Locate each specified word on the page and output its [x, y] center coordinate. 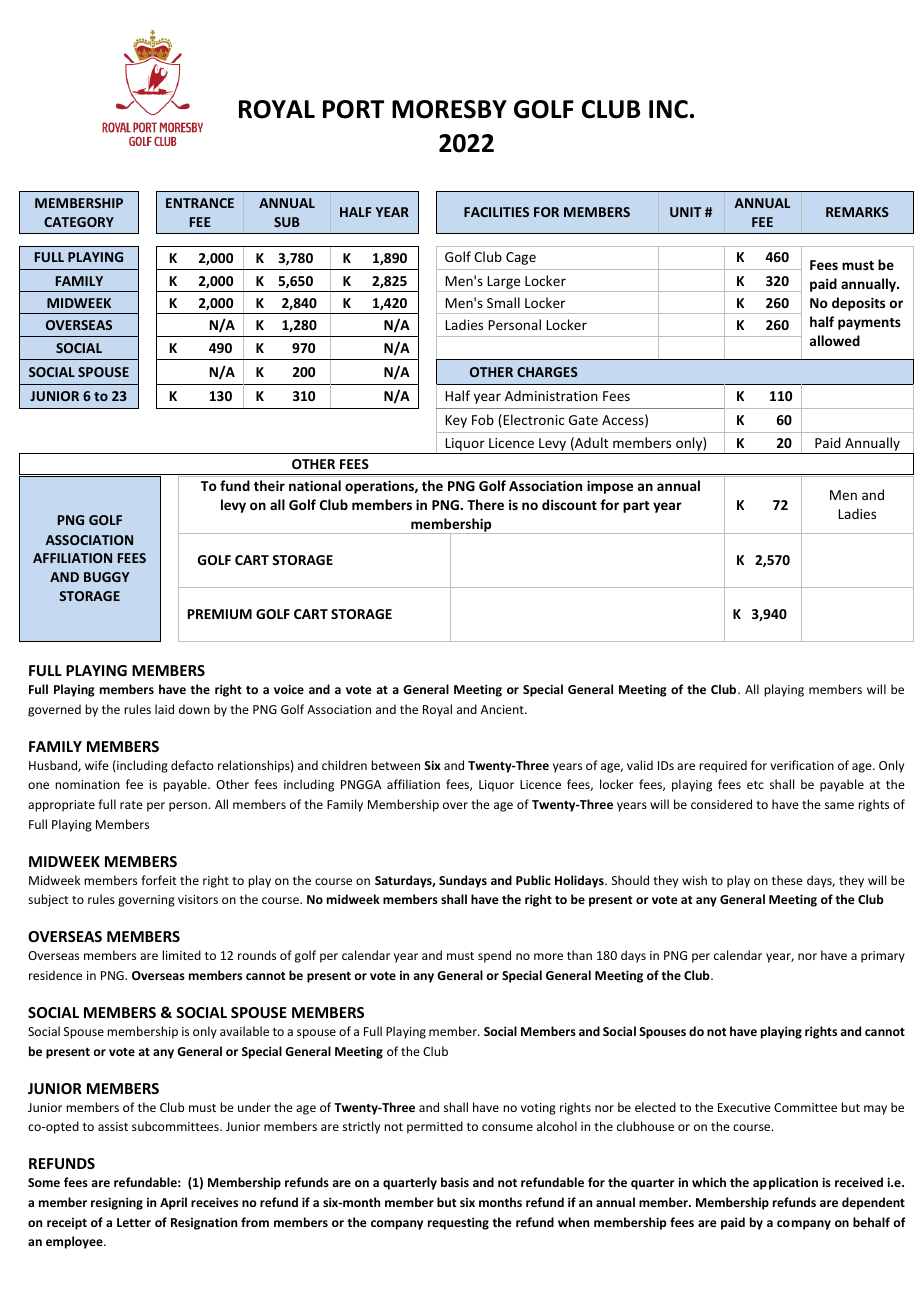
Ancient [503, 709]
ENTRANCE [200, 203]
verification [802, 765]
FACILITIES [496, 212]
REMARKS [857, 212]
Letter [134, 1222]
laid [164, 709]
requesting [458, 1223]
